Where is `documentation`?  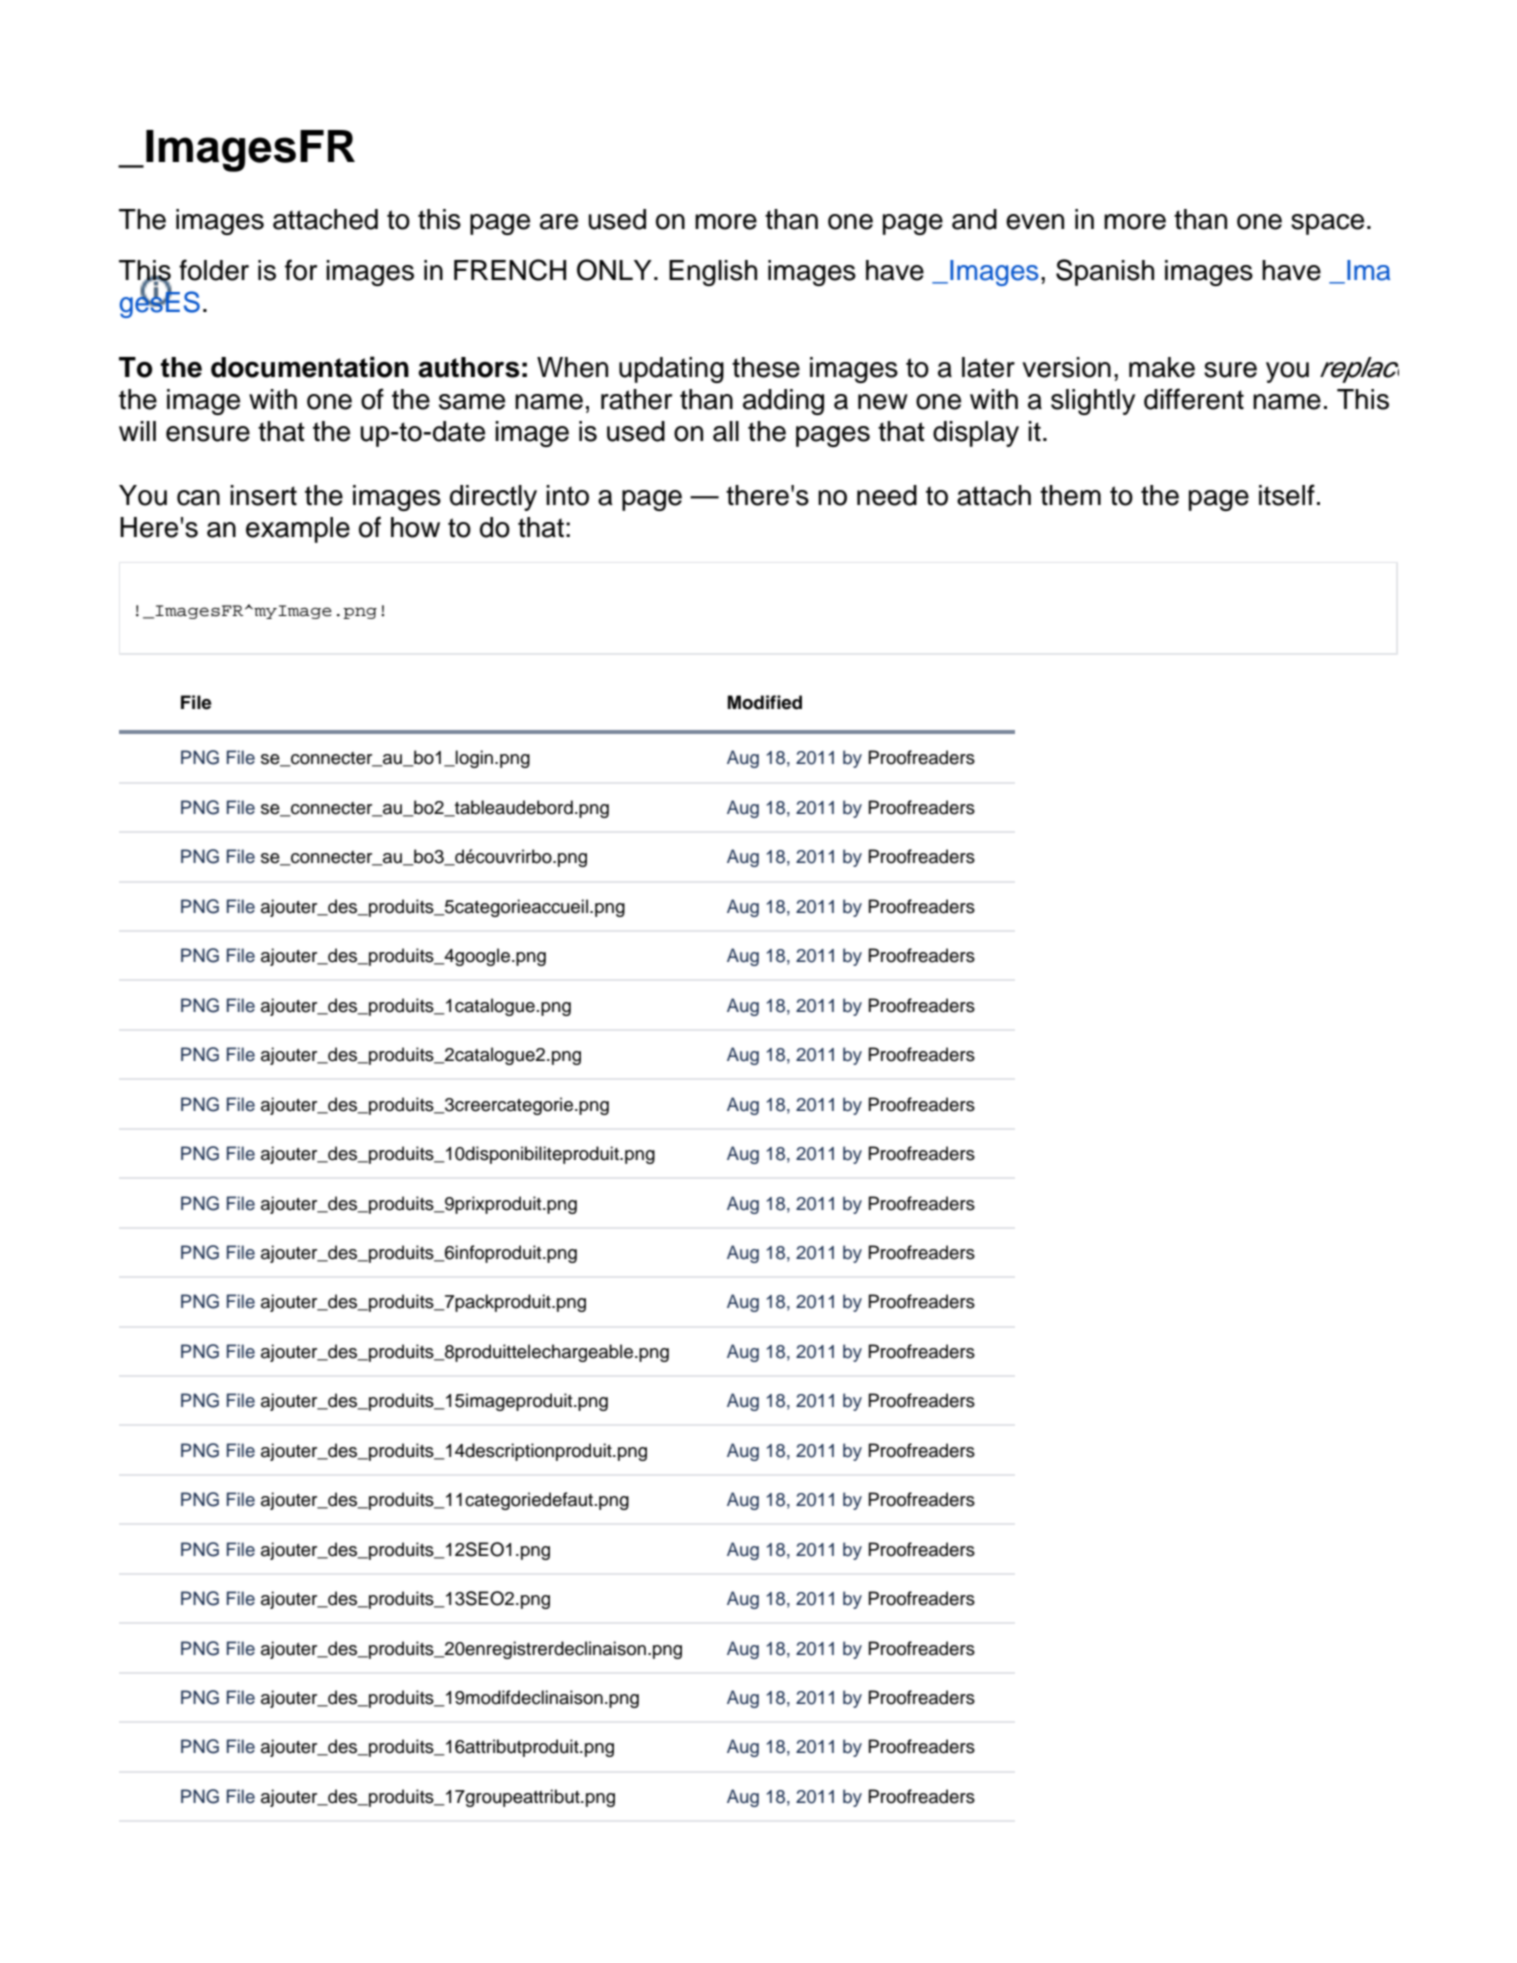
documentation is located at coordinates (310, 367).
